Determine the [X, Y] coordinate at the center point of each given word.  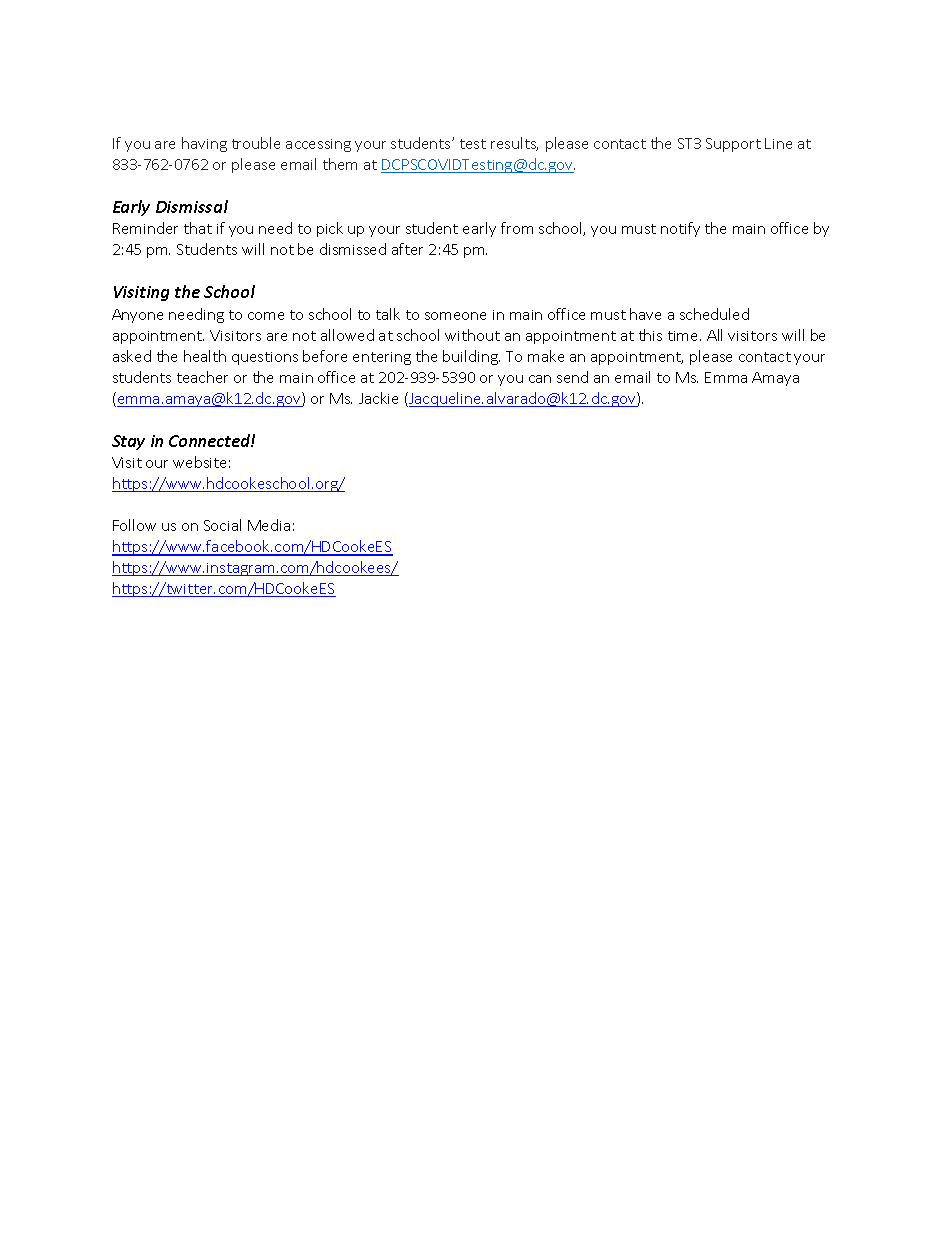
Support [733, 145]
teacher [202, 377]
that [198, 228]
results [514, 144]
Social [222, 525]
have [645, 314]
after [407, 249]
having [204, 144]
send [572, 377]
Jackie [378, 398]
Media [269, 525]
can [540, 379]
